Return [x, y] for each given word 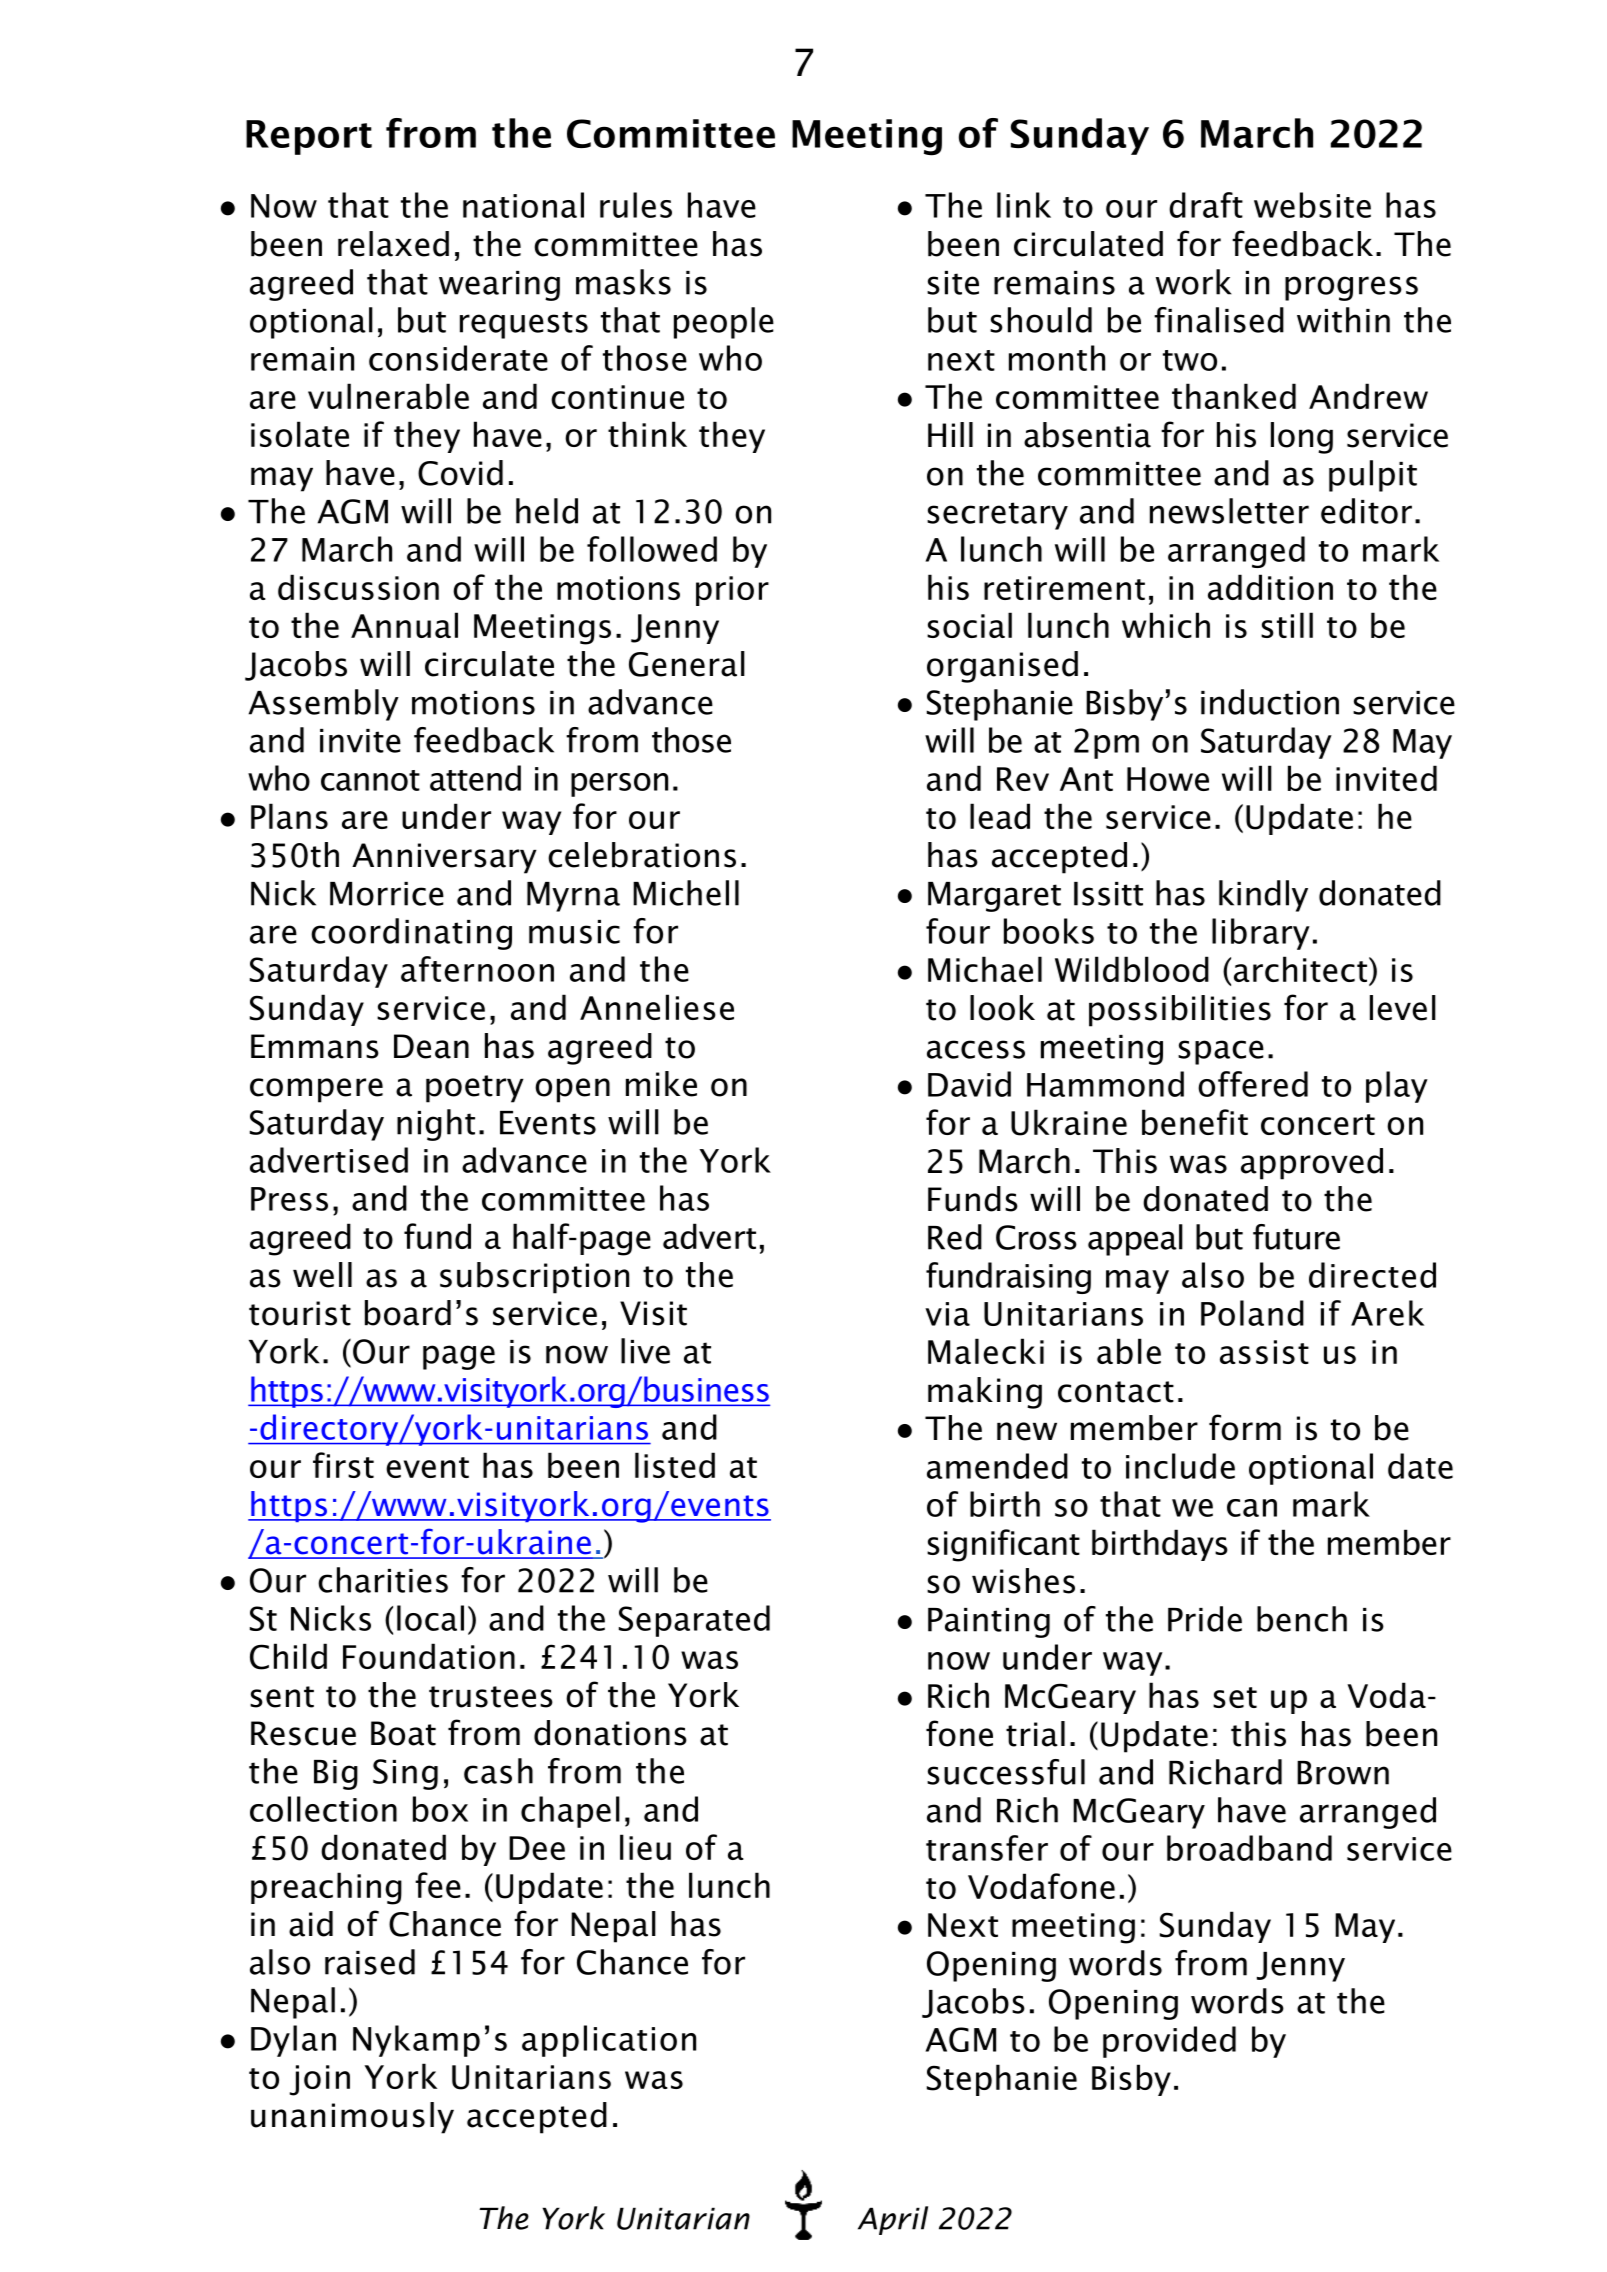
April [893, 2220]
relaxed [393, 244]
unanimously [352, 2118]
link [1024, 205]
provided [1169, 2042]
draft [1206, 205]
